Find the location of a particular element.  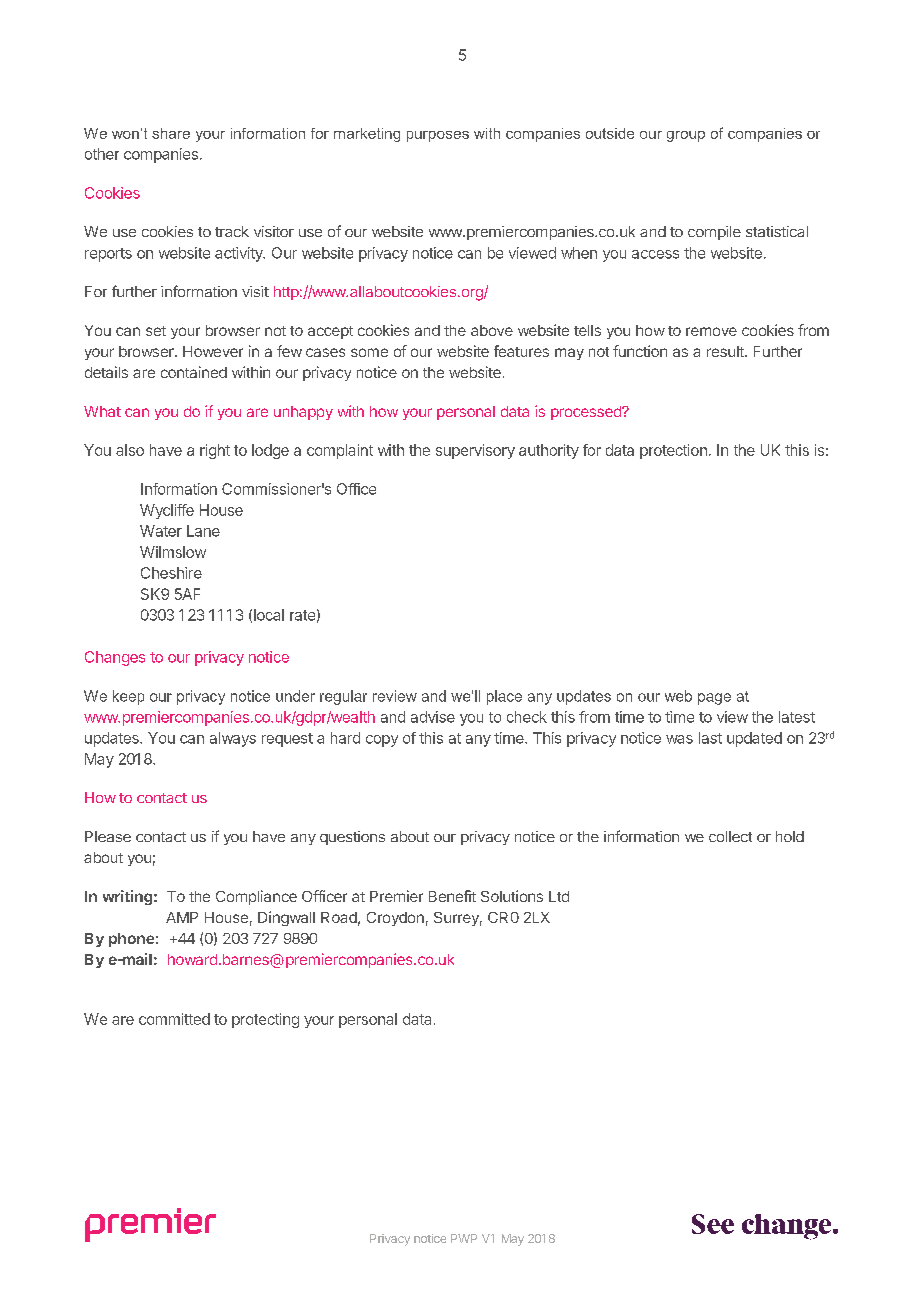

committed is located at coordinates (174, 1019).
